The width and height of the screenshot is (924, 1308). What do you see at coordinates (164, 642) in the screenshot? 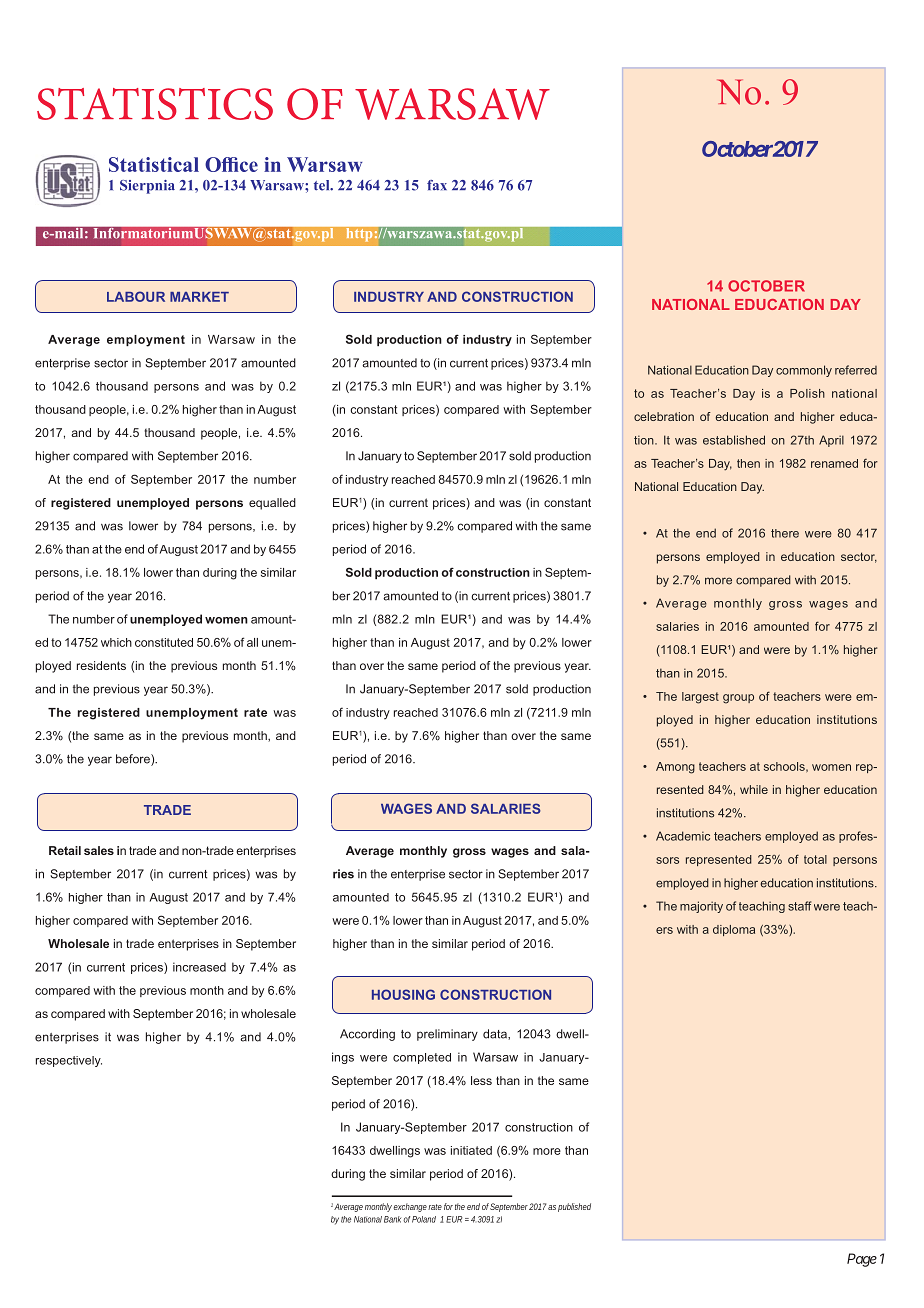
I see `constituted` at bounding box center [164, 642].
